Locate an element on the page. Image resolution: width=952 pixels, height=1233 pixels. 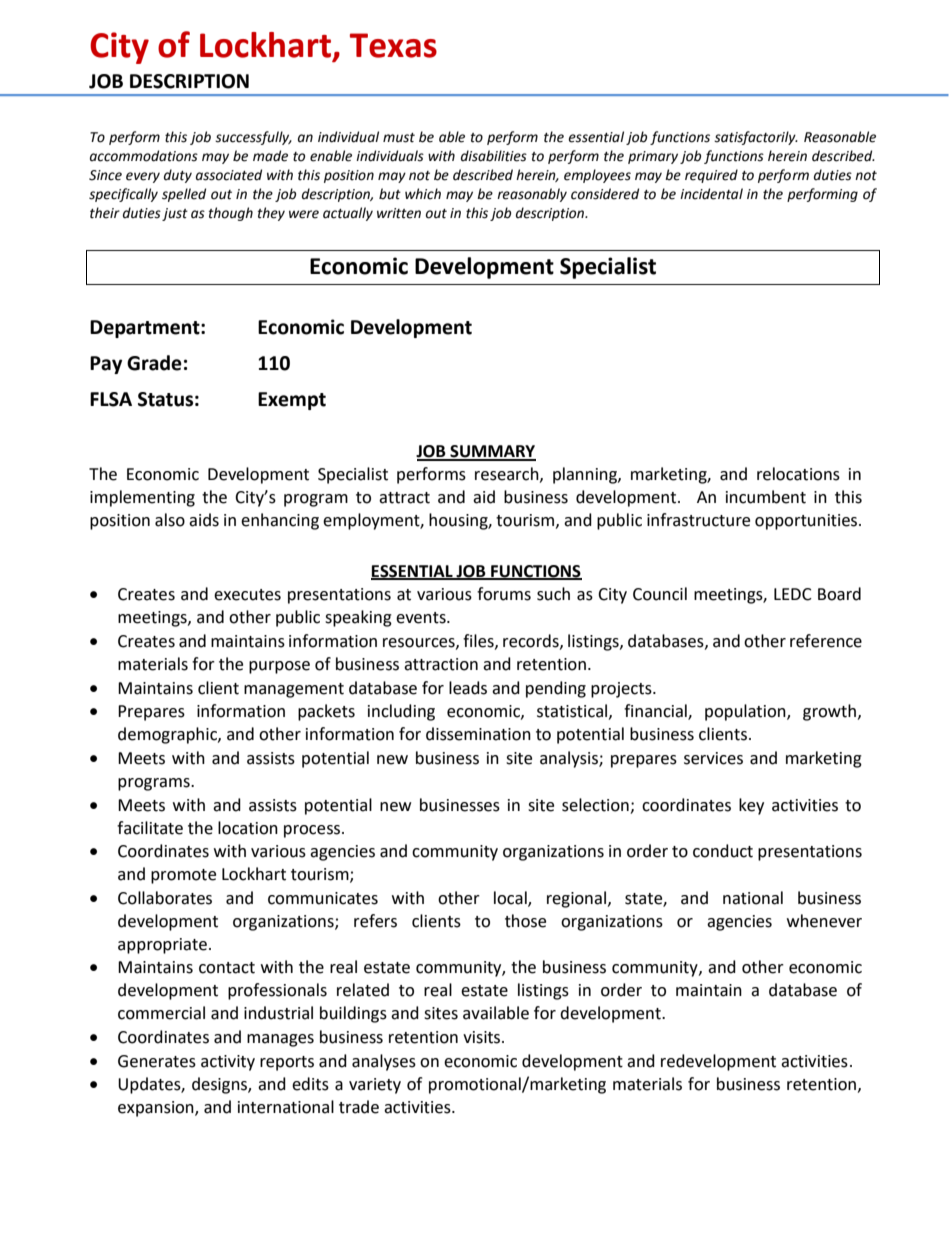
leads is located at coordinates (468, 688).
